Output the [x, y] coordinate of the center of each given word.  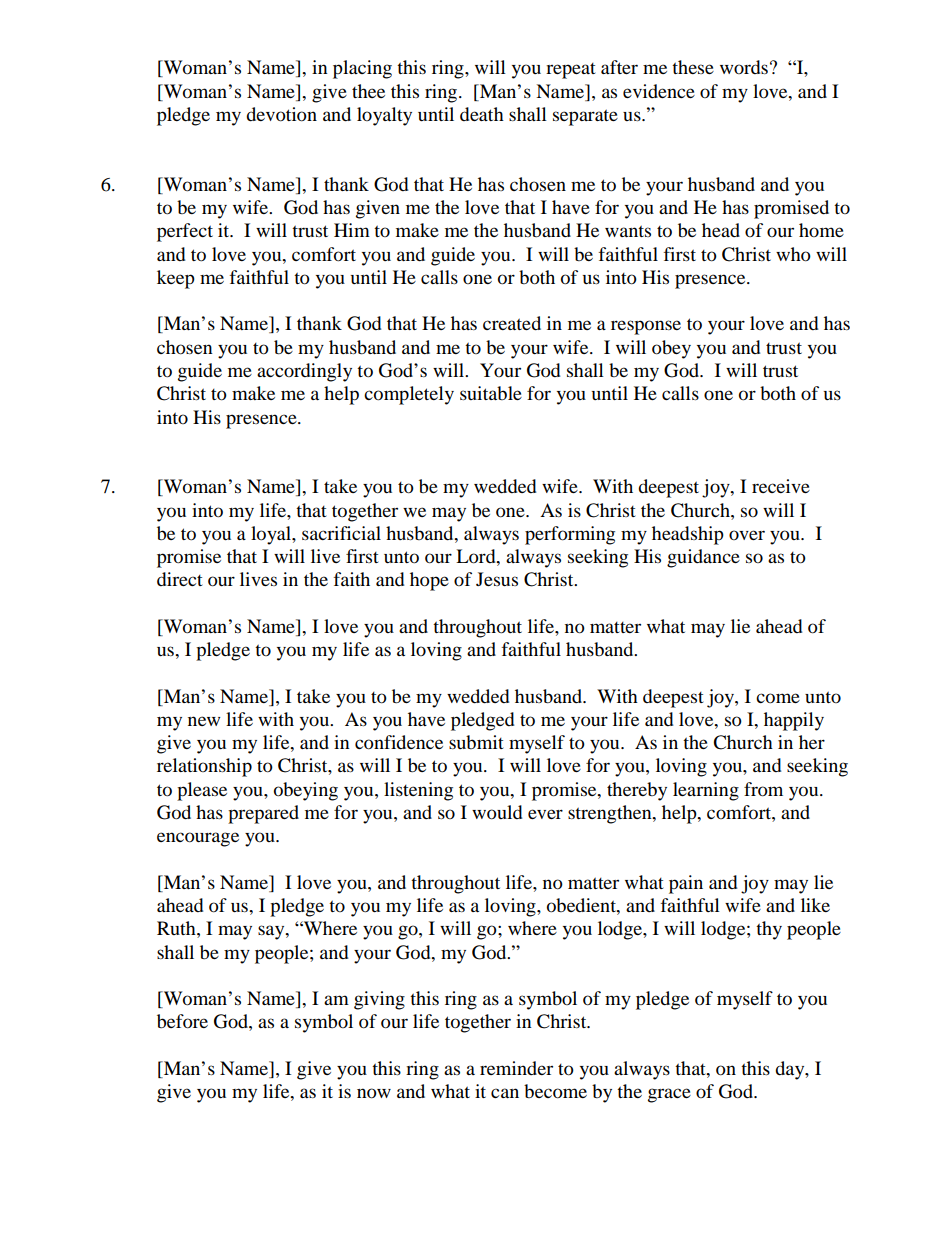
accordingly [304, 372]
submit [476, 742]
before [182, 1021]
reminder [516, 1068]
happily [794, 721]
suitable [491, 393]
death [482, 114]
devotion [281, 114]
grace [669, 1095]
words [744, 67]
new [204, 721]
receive [781, 486]
